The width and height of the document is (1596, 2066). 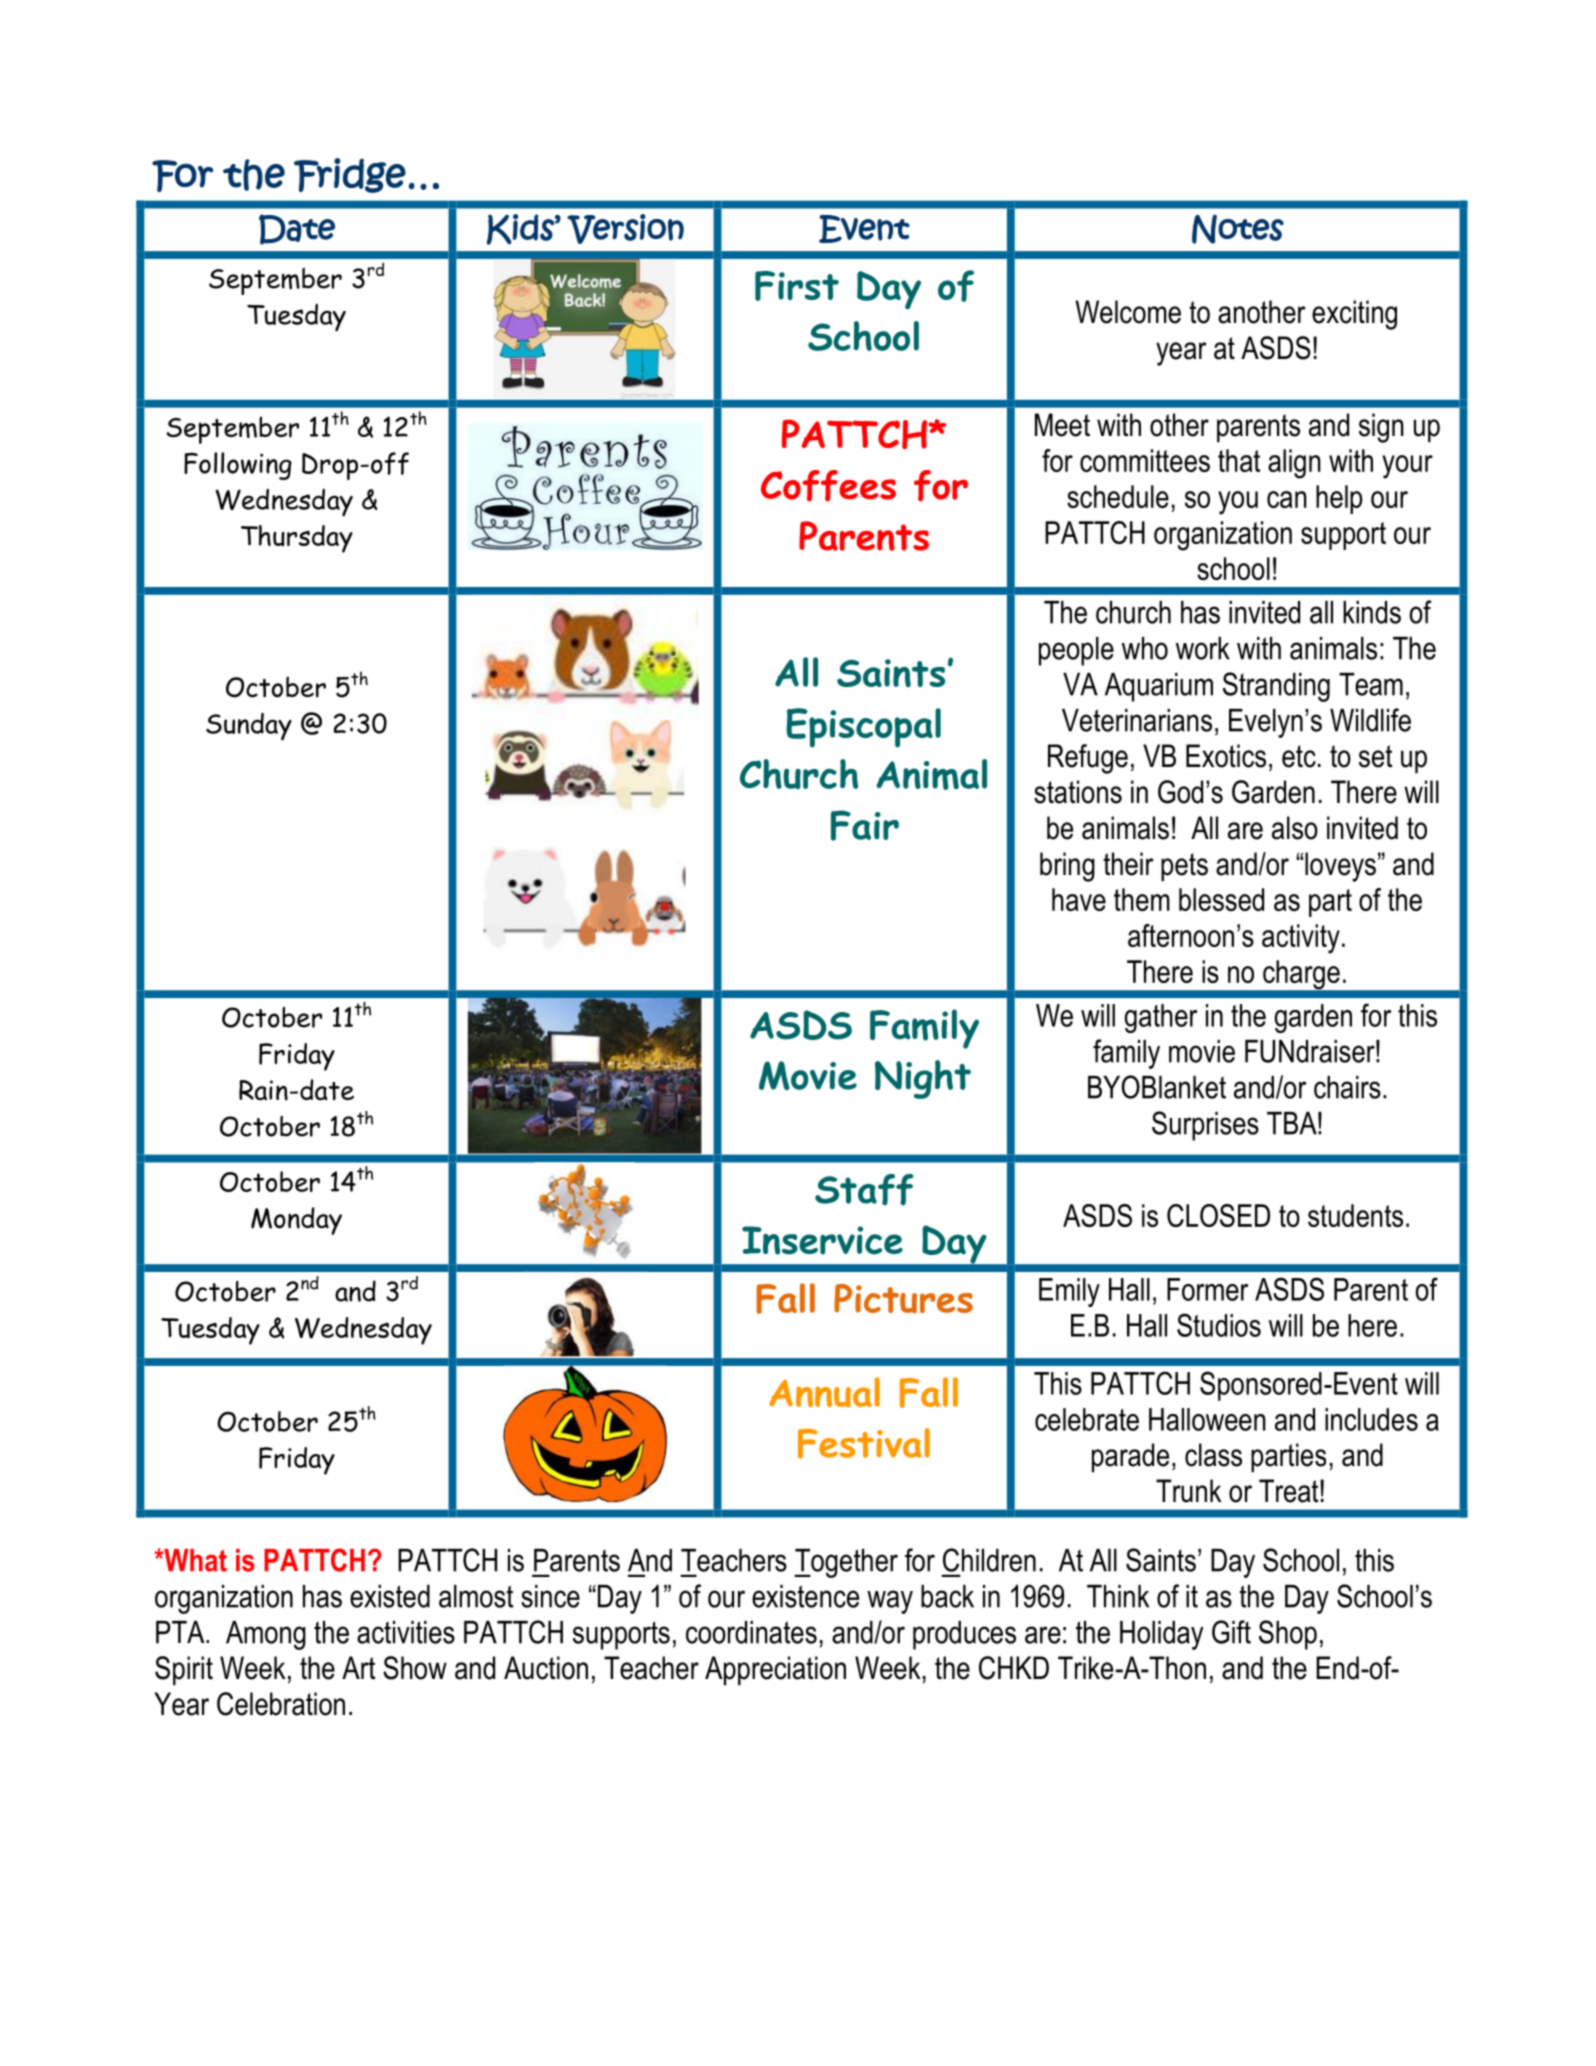 What do you see at coordinates (1238, 229) in the document?
I see `Notes` at bounding box center [1238, 229].
